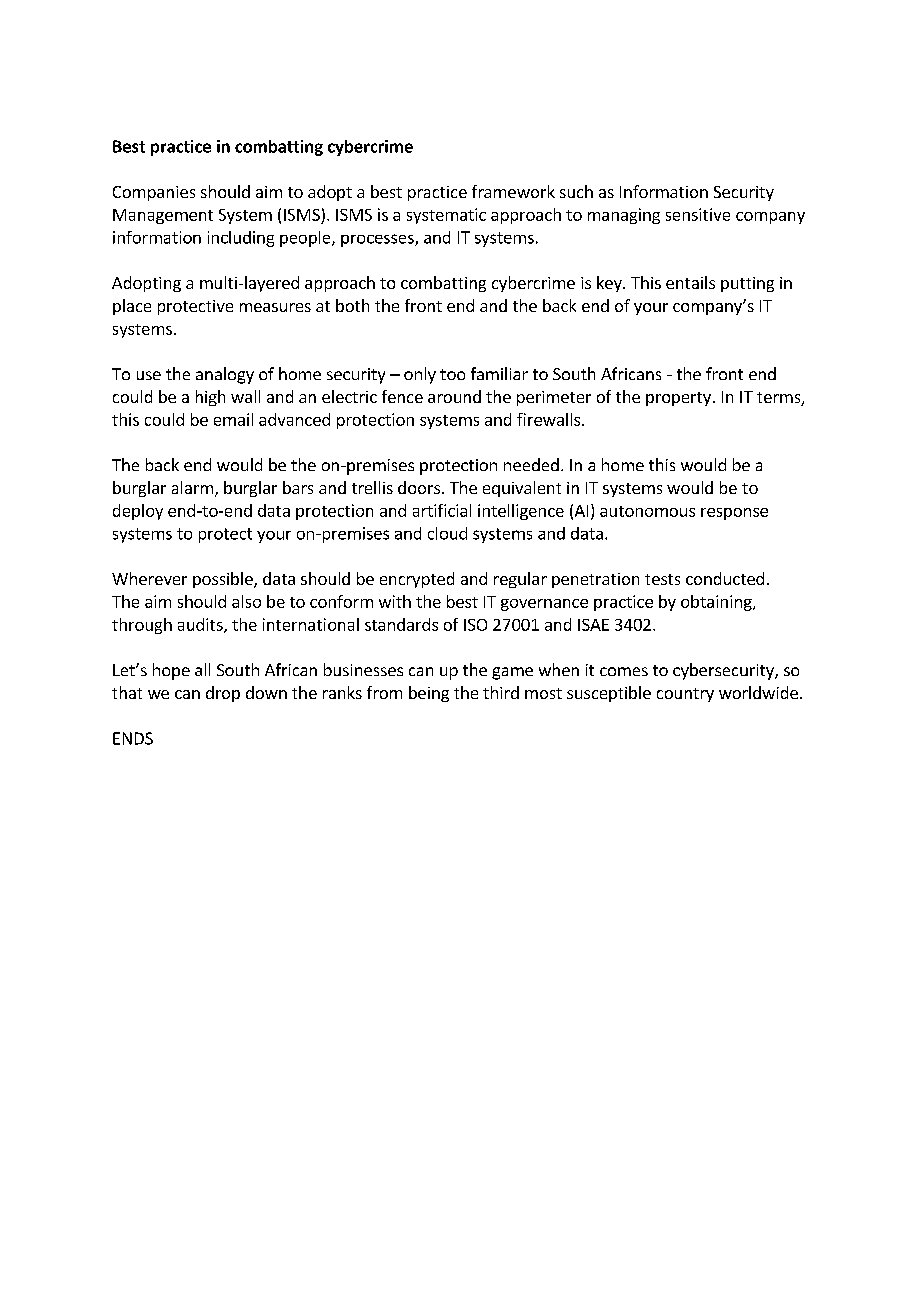 Image resolution: width=924 pixels, height=1309 pixels. I want to click on framework, so click(513, 191).
